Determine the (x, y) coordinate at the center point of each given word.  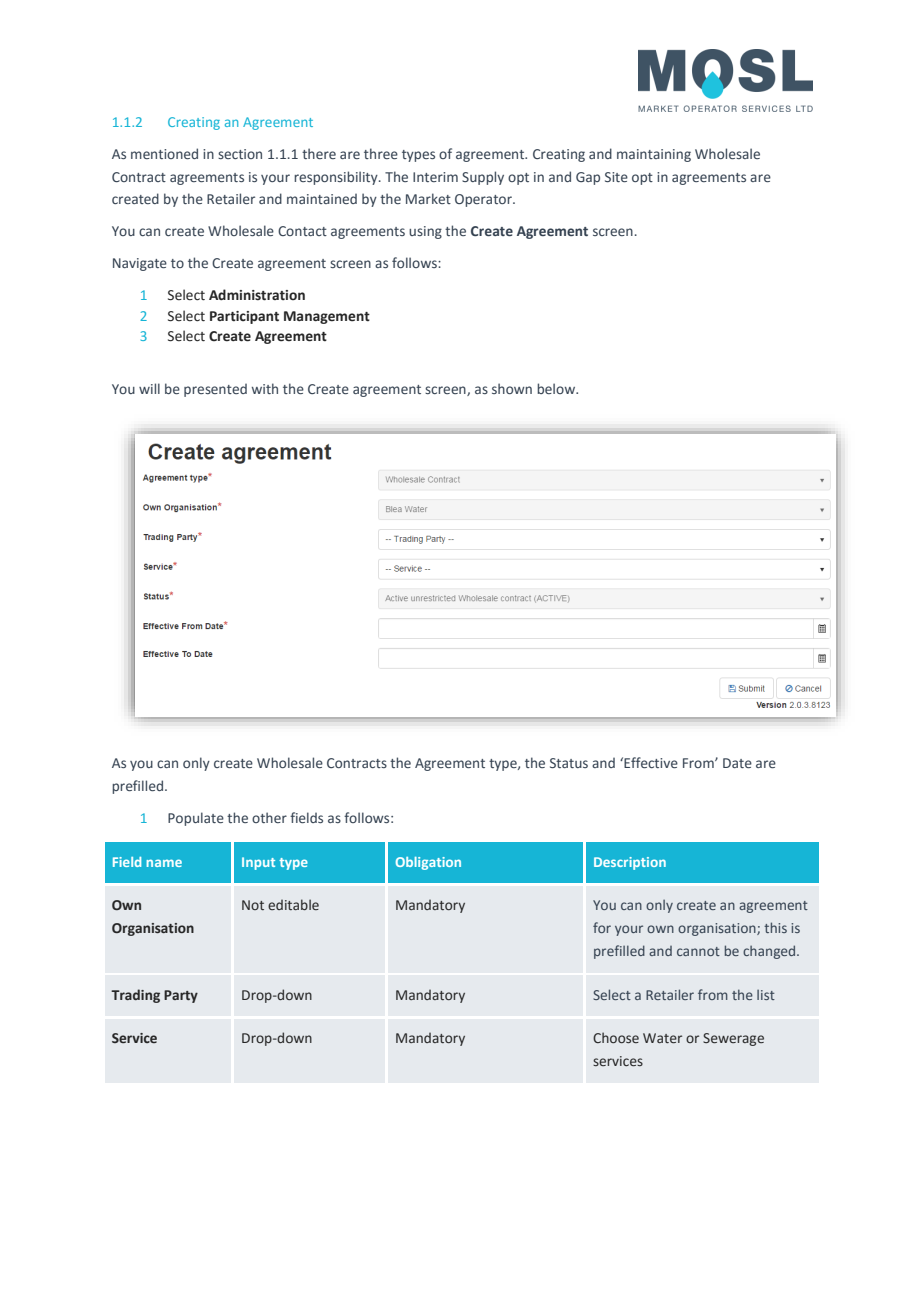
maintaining (654, 155)
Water (662, 1038)
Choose (616, 1037)
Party (181, 996)
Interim (435, 177)
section (240, 154)
